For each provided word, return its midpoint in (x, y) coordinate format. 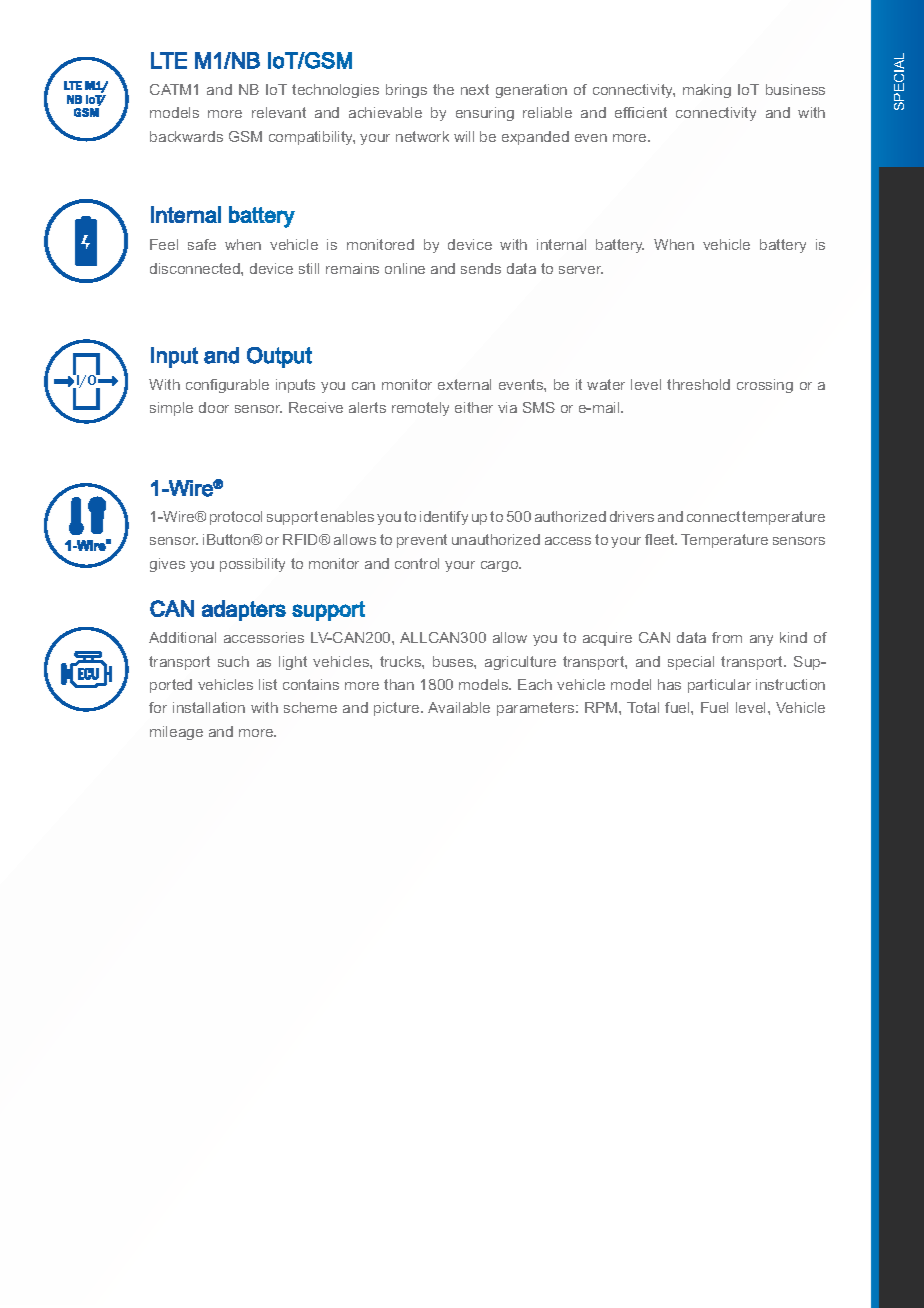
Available (459, 707)
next (475, 89)
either (474, 407)
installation (209, 707)
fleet (661, 539)
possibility (252, 565)
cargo (501, 566)
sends (481, 268)
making (707, 91)
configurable (227, 386)
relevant (279, 112)
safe (202, 244)
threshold (698, 384)
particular (719, 686)
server (581, 270)
